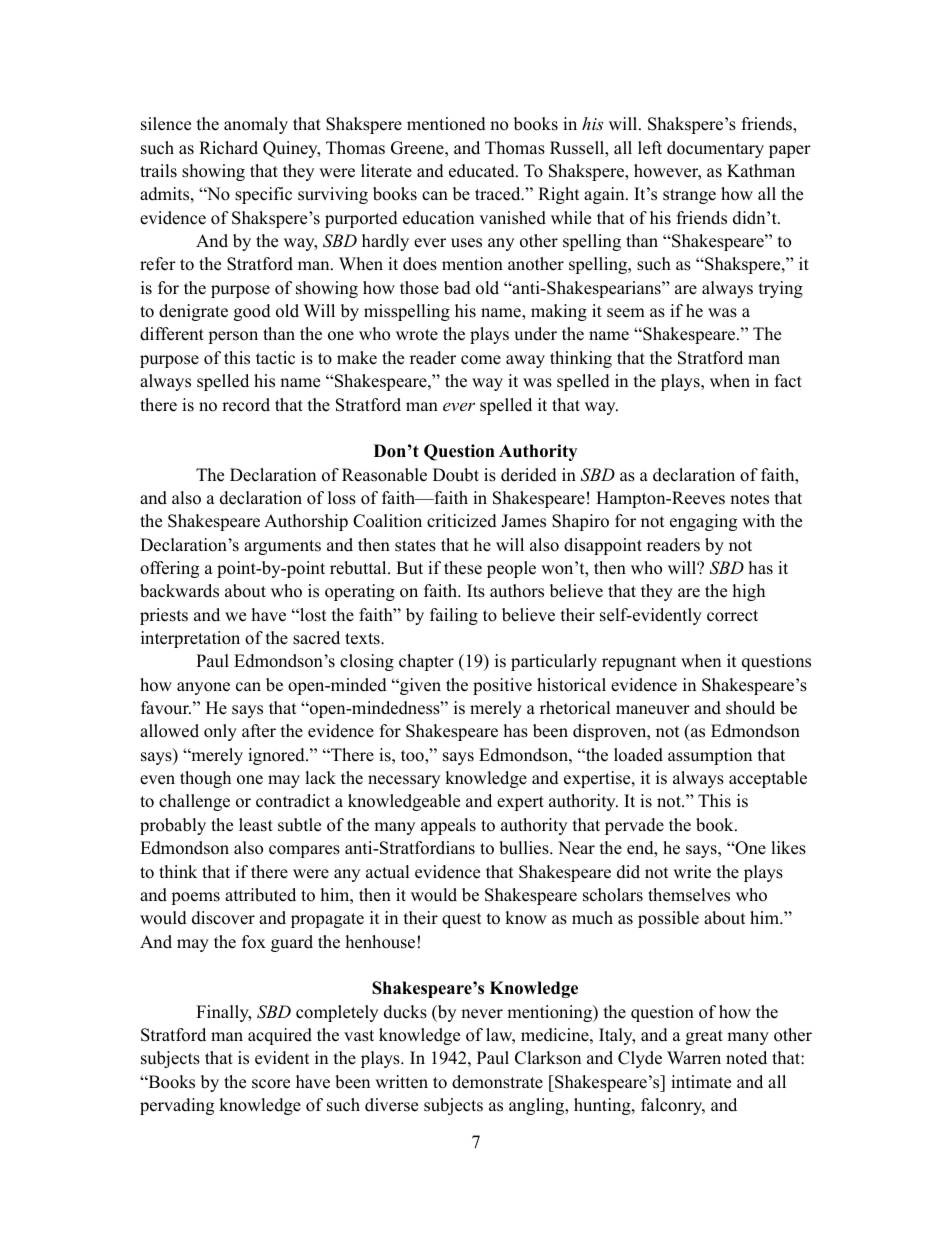  I want to click on documentary, so click(715, 149).
